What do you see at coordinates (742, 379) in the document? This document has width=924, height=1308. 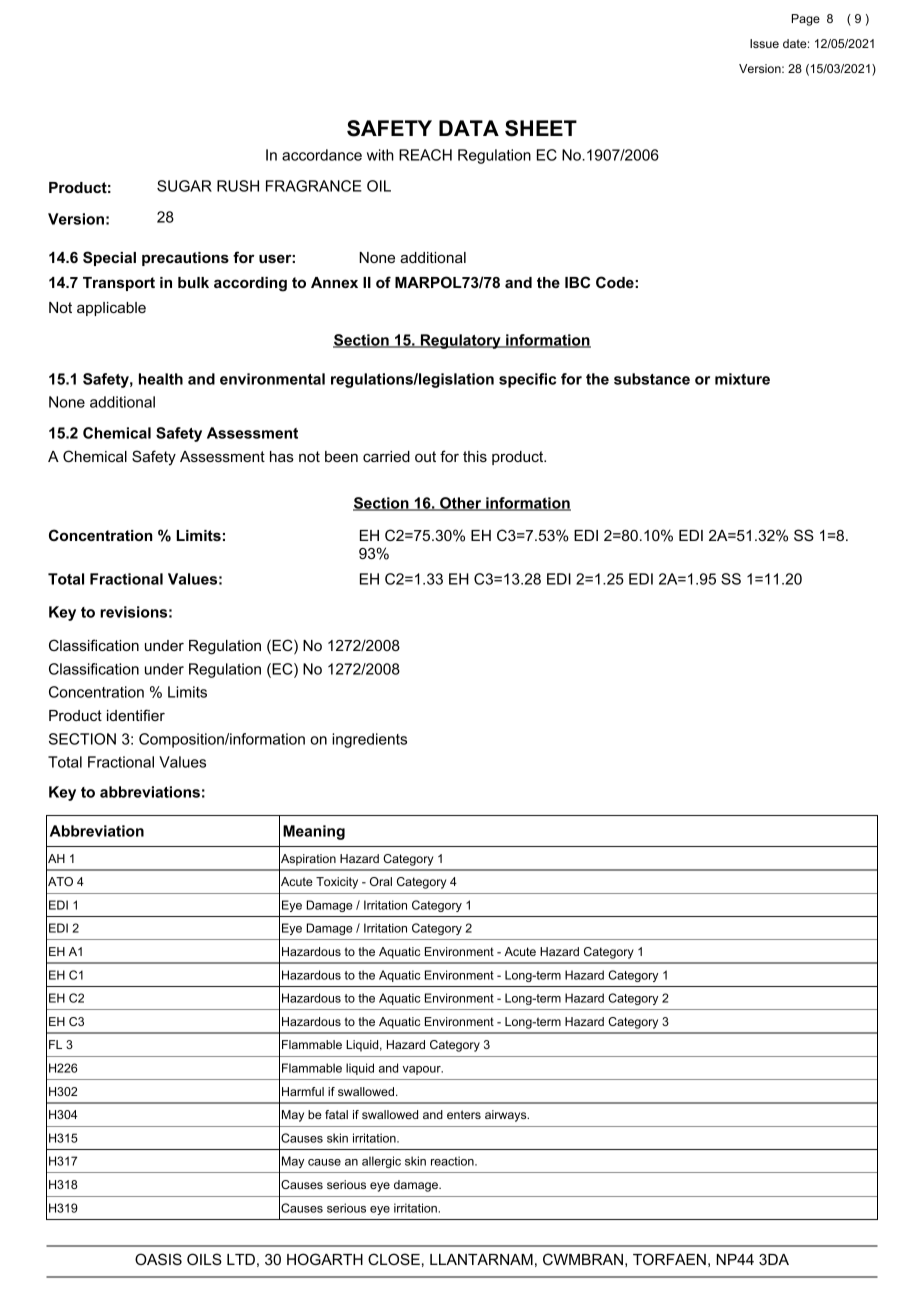 I see `mixture` at bounding box center [742, 379].
